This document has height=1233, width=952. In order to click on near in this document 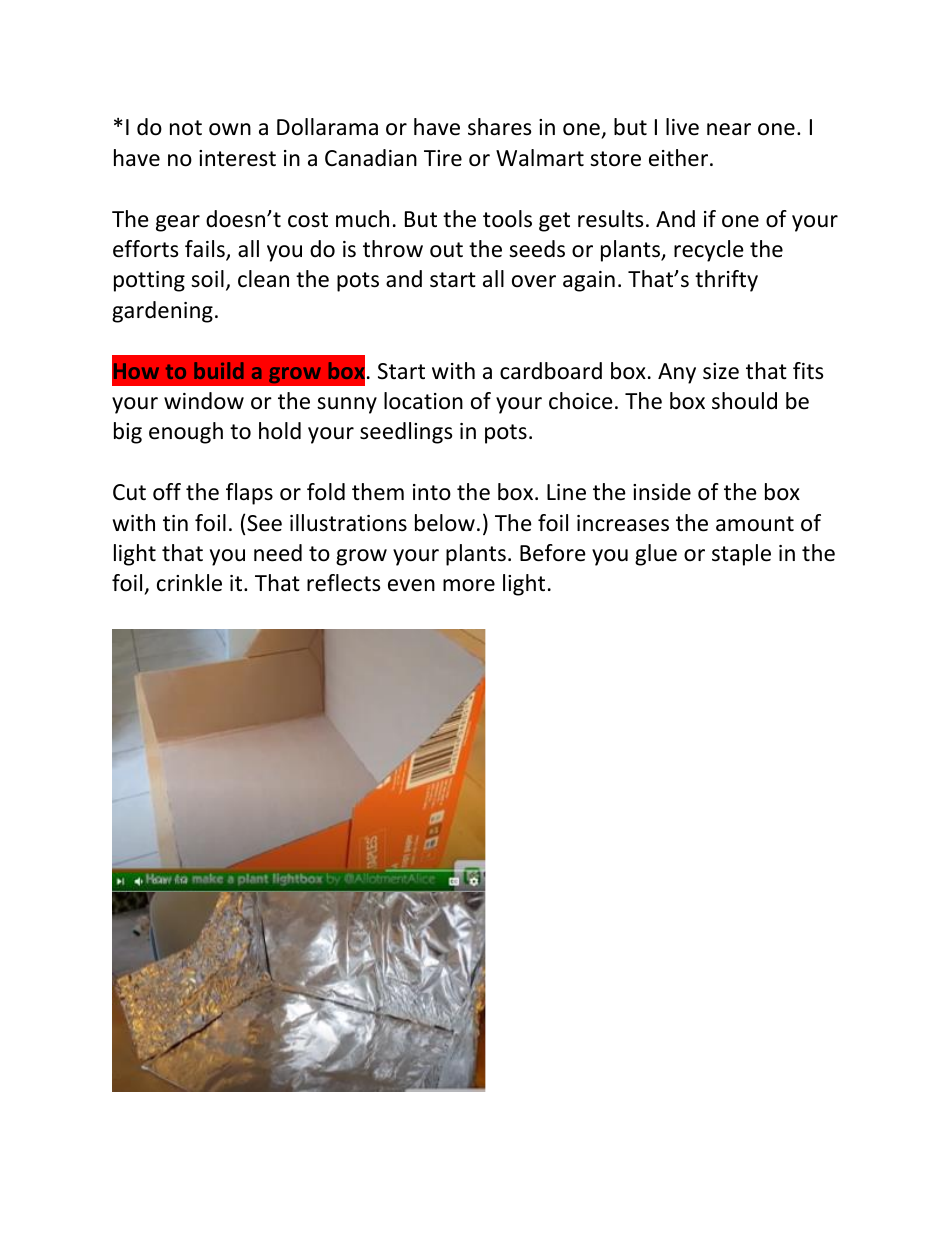, I will do `click(729, 129)`.
